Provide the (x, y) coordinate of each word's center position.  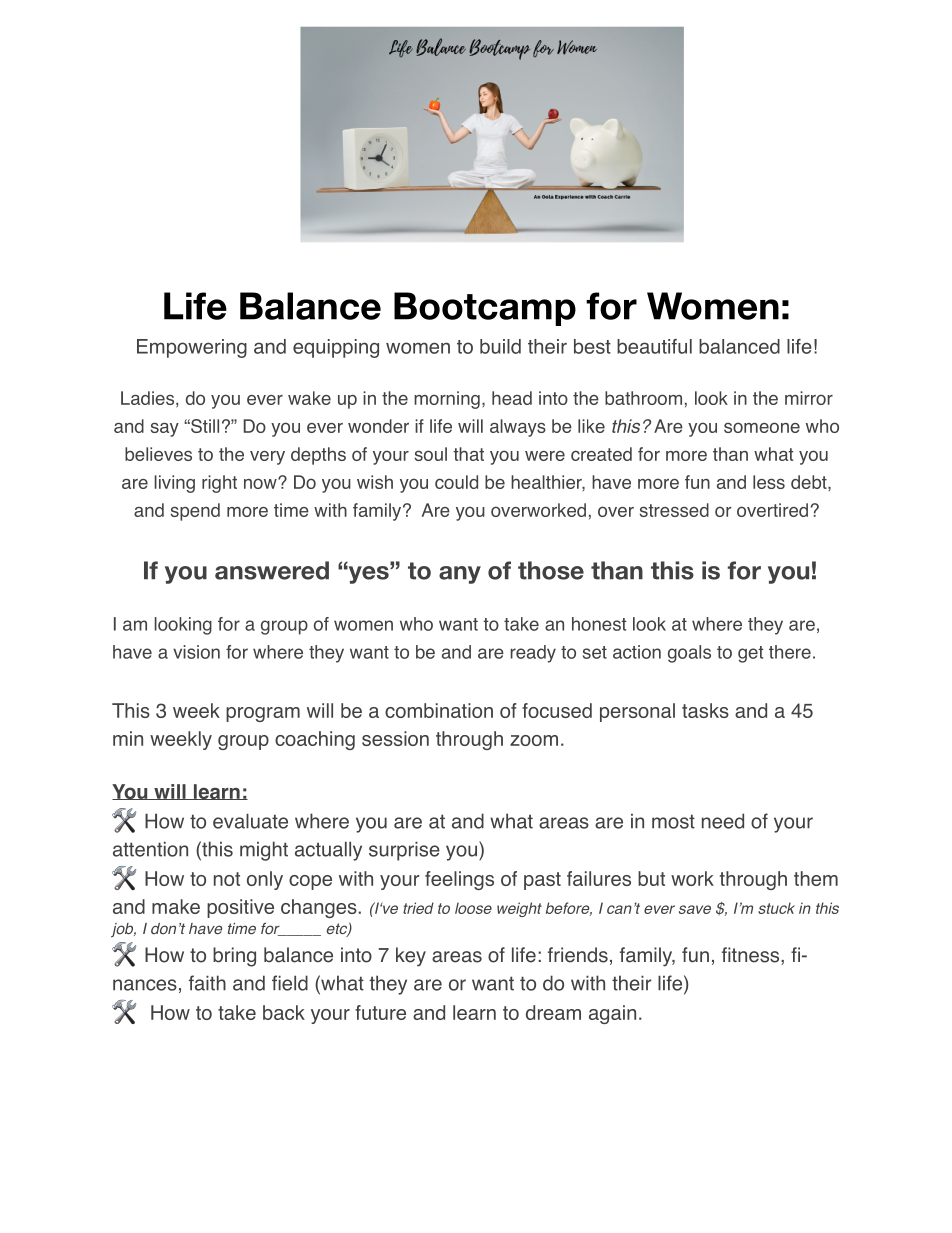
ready (533, 654)
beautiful (654, 346)
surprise (404, 851)
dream (553, 1012)
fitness (752, 956)
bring (234, 957)
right (219, 484)
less (769, 482)
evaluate (250, 821)
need (723, 821)
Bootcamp (485, 309)
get (750, 654)
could (456, 482)
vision (196, 652)
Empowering (192, 348)
